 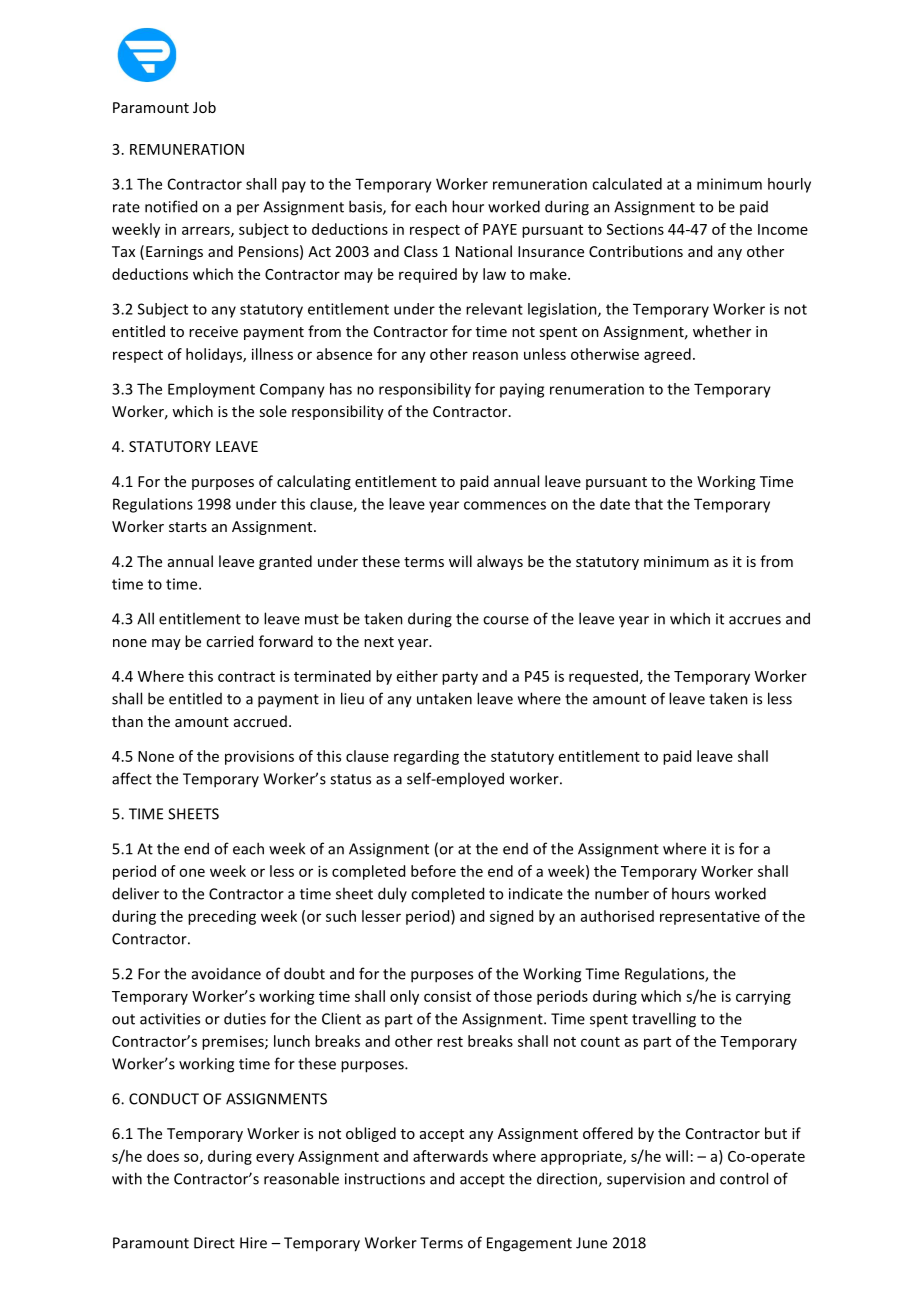 What do you see at coordinates (744, 1178) in the document?
I see `control` at bounding box center [744, 1178].
